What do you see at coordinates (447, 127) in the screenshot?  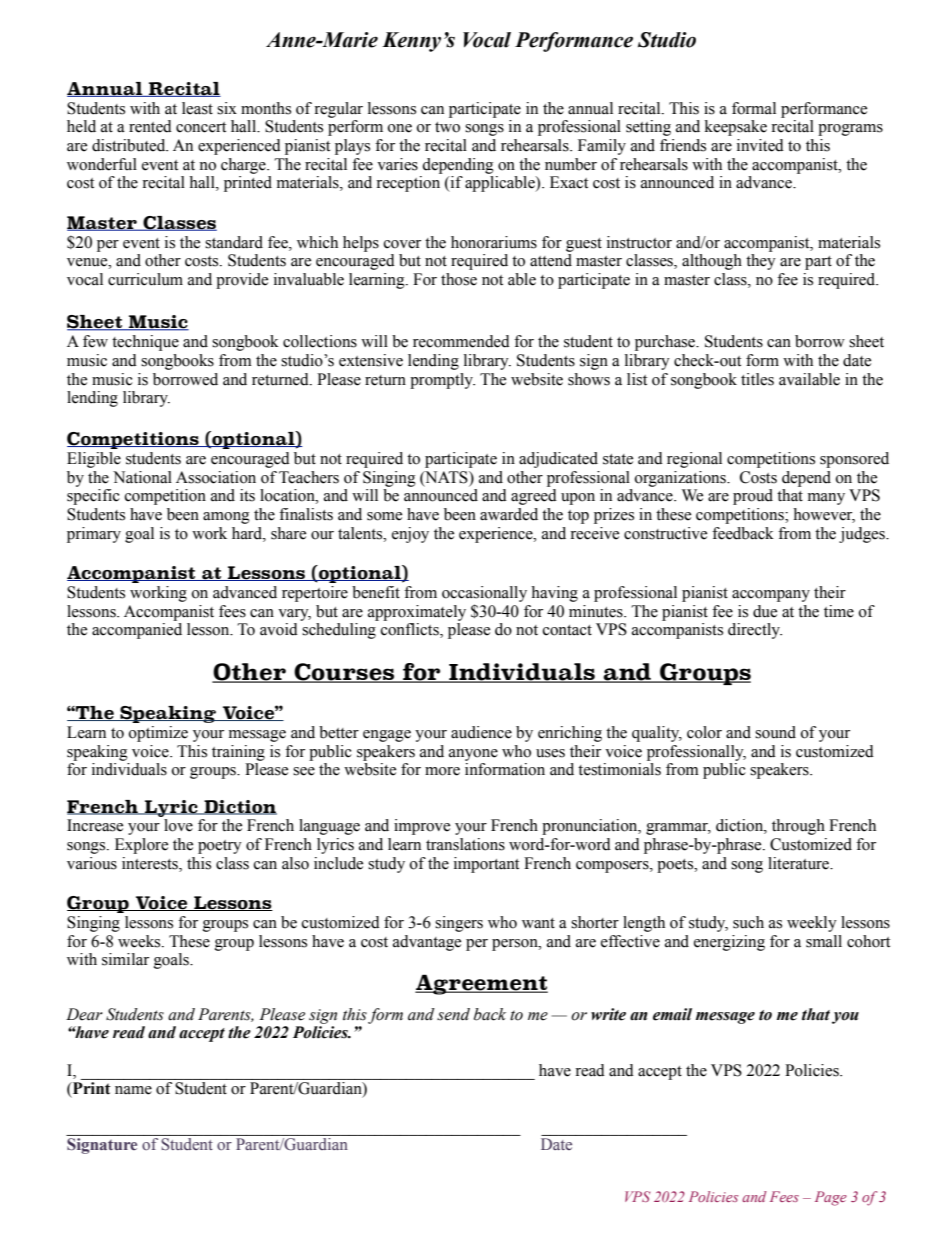 I see `two` at bounding box center [447, 127].
